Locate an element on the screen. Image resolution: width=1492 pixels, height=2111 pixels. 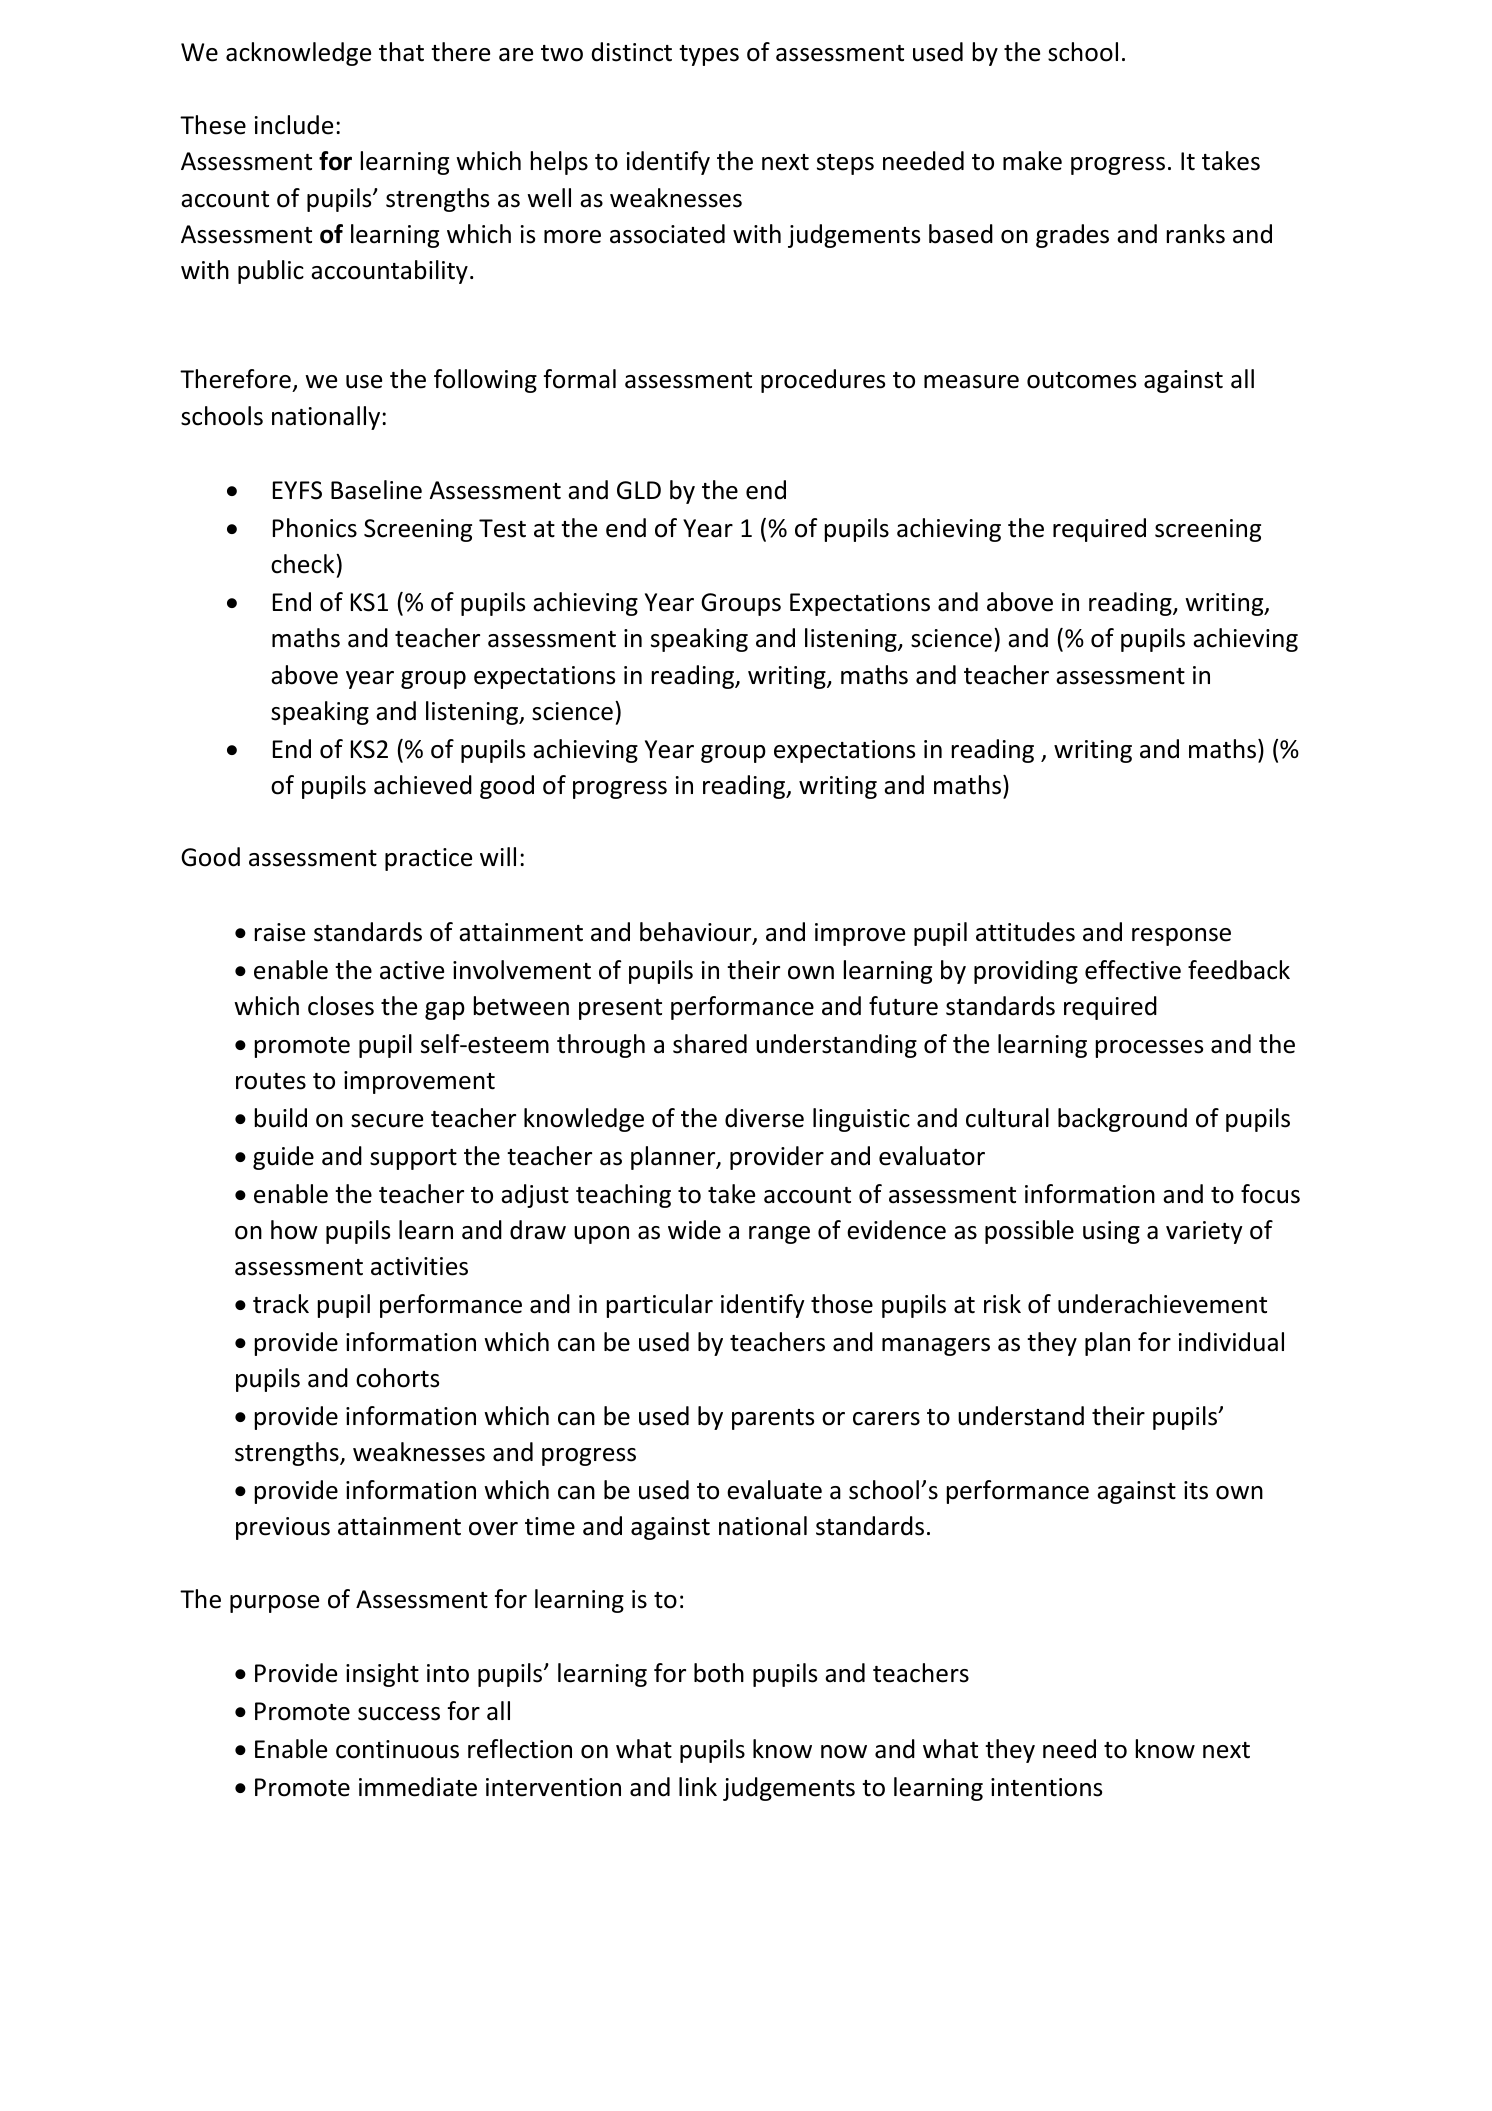
raise is located at coordinates (280, 932).
